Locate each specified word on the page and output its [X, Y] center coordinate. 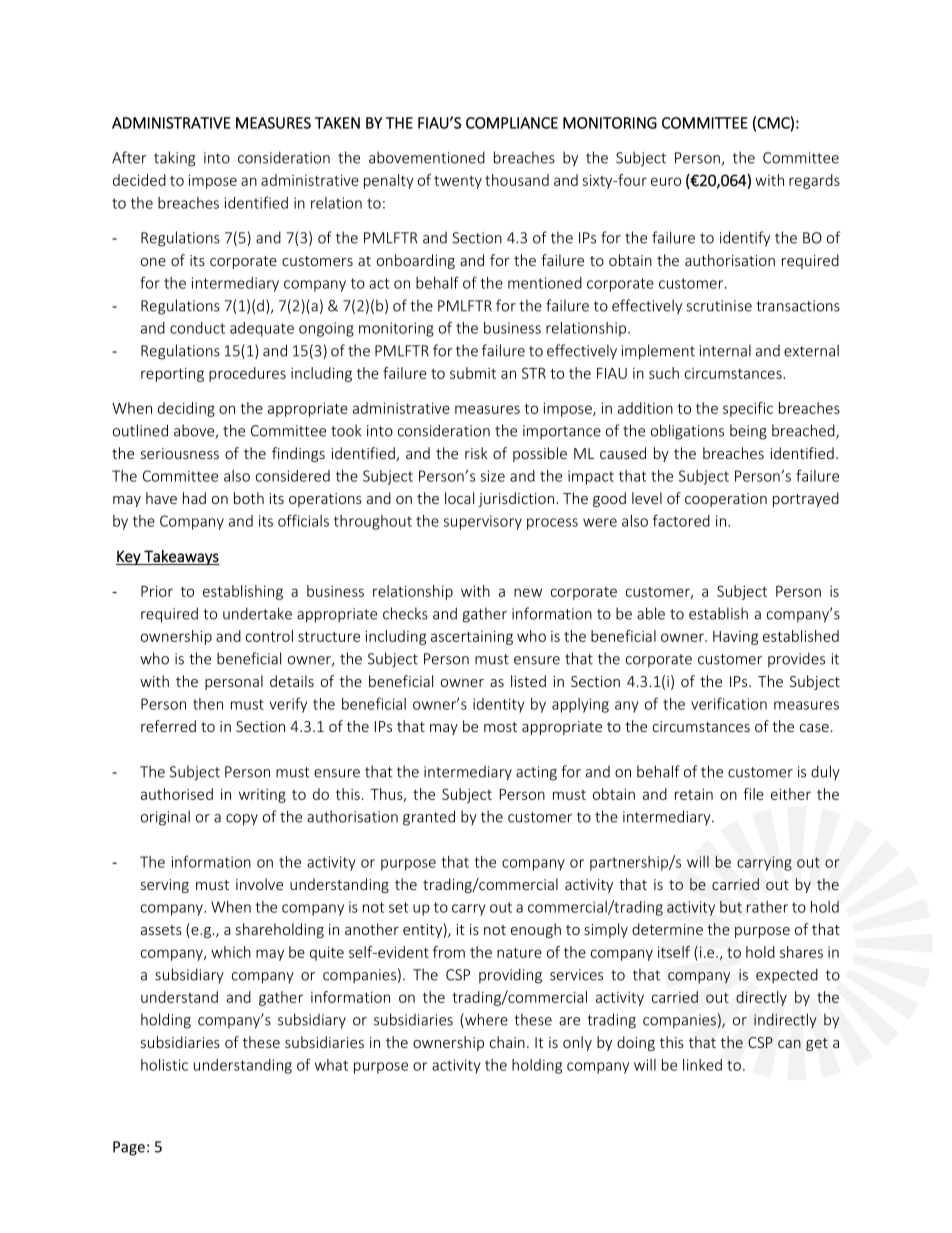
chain [507, 1042]
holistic [164, 1065]
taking [174, 159]
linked [702, 1065]
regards [814, 181]
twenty [458, 182]
